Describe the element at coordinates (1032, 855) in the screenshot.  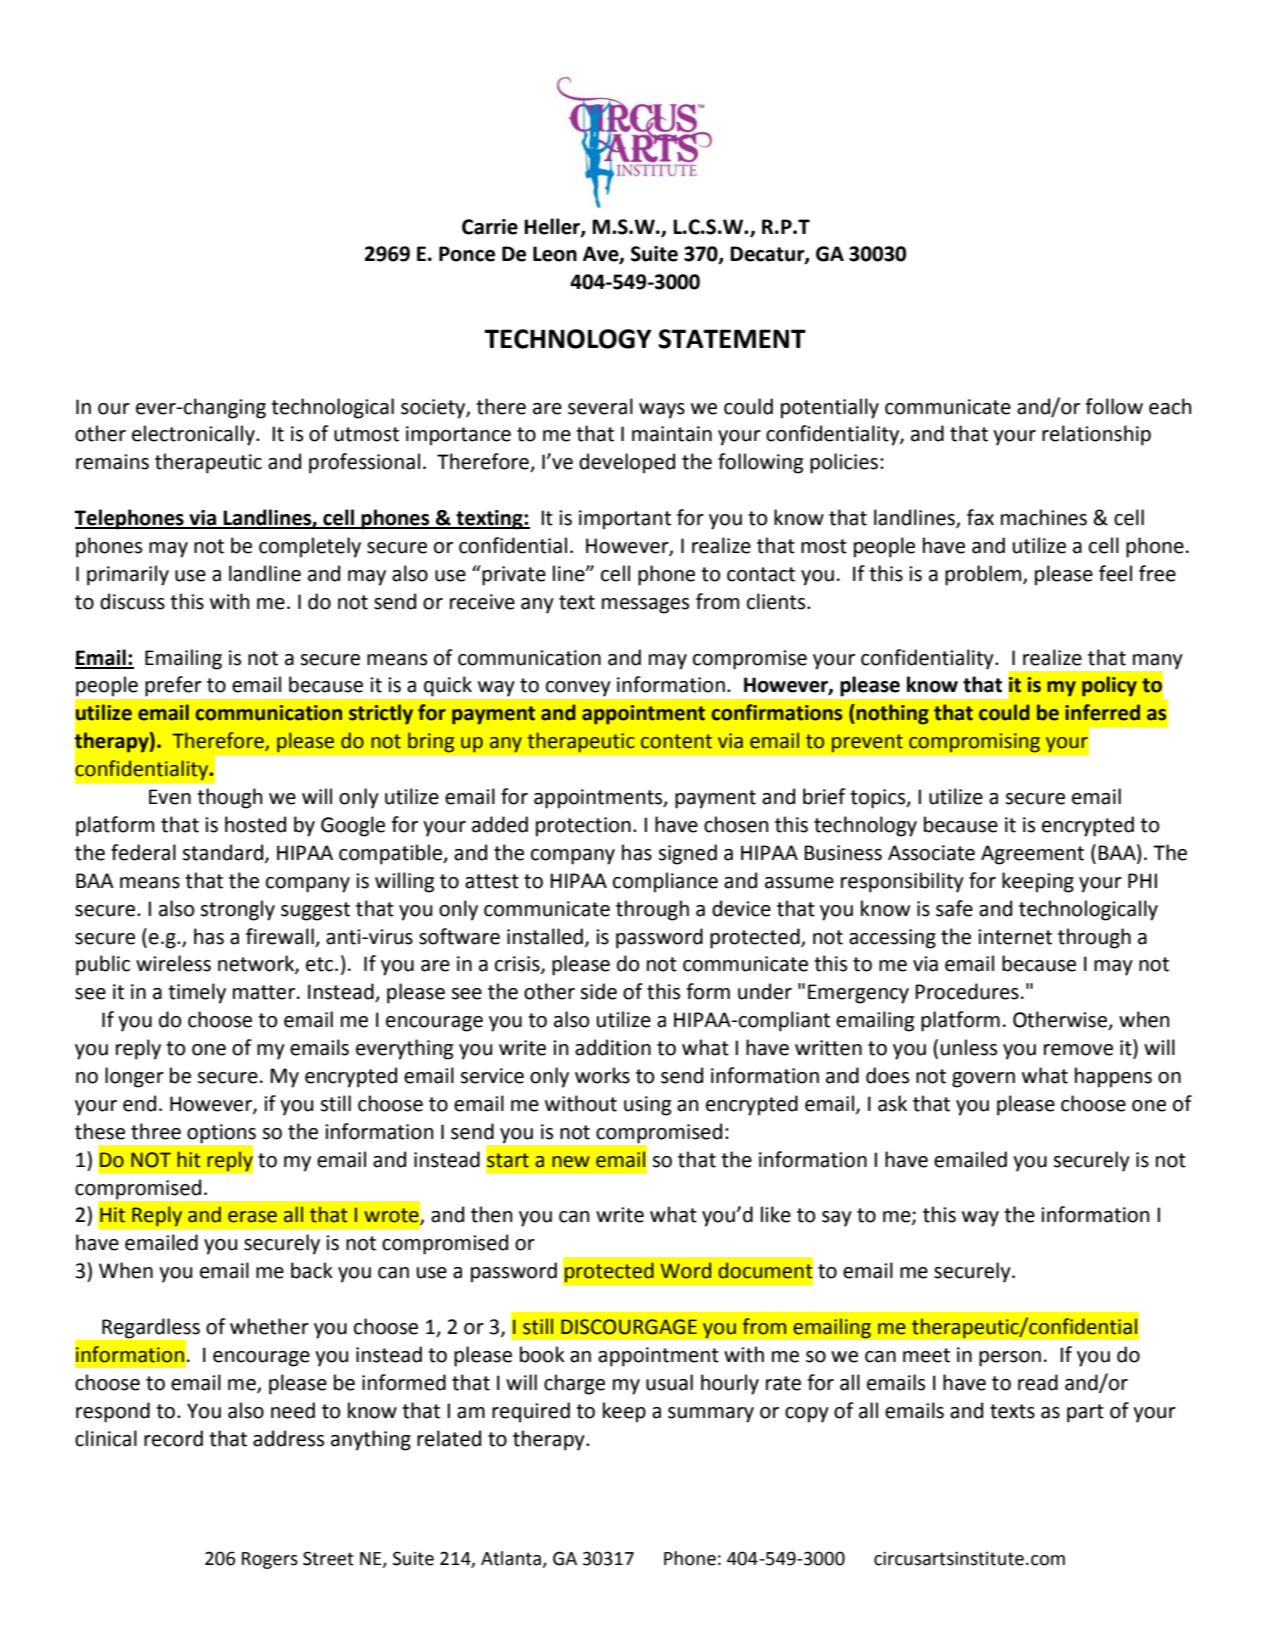
I see `Agreement` at that location.
